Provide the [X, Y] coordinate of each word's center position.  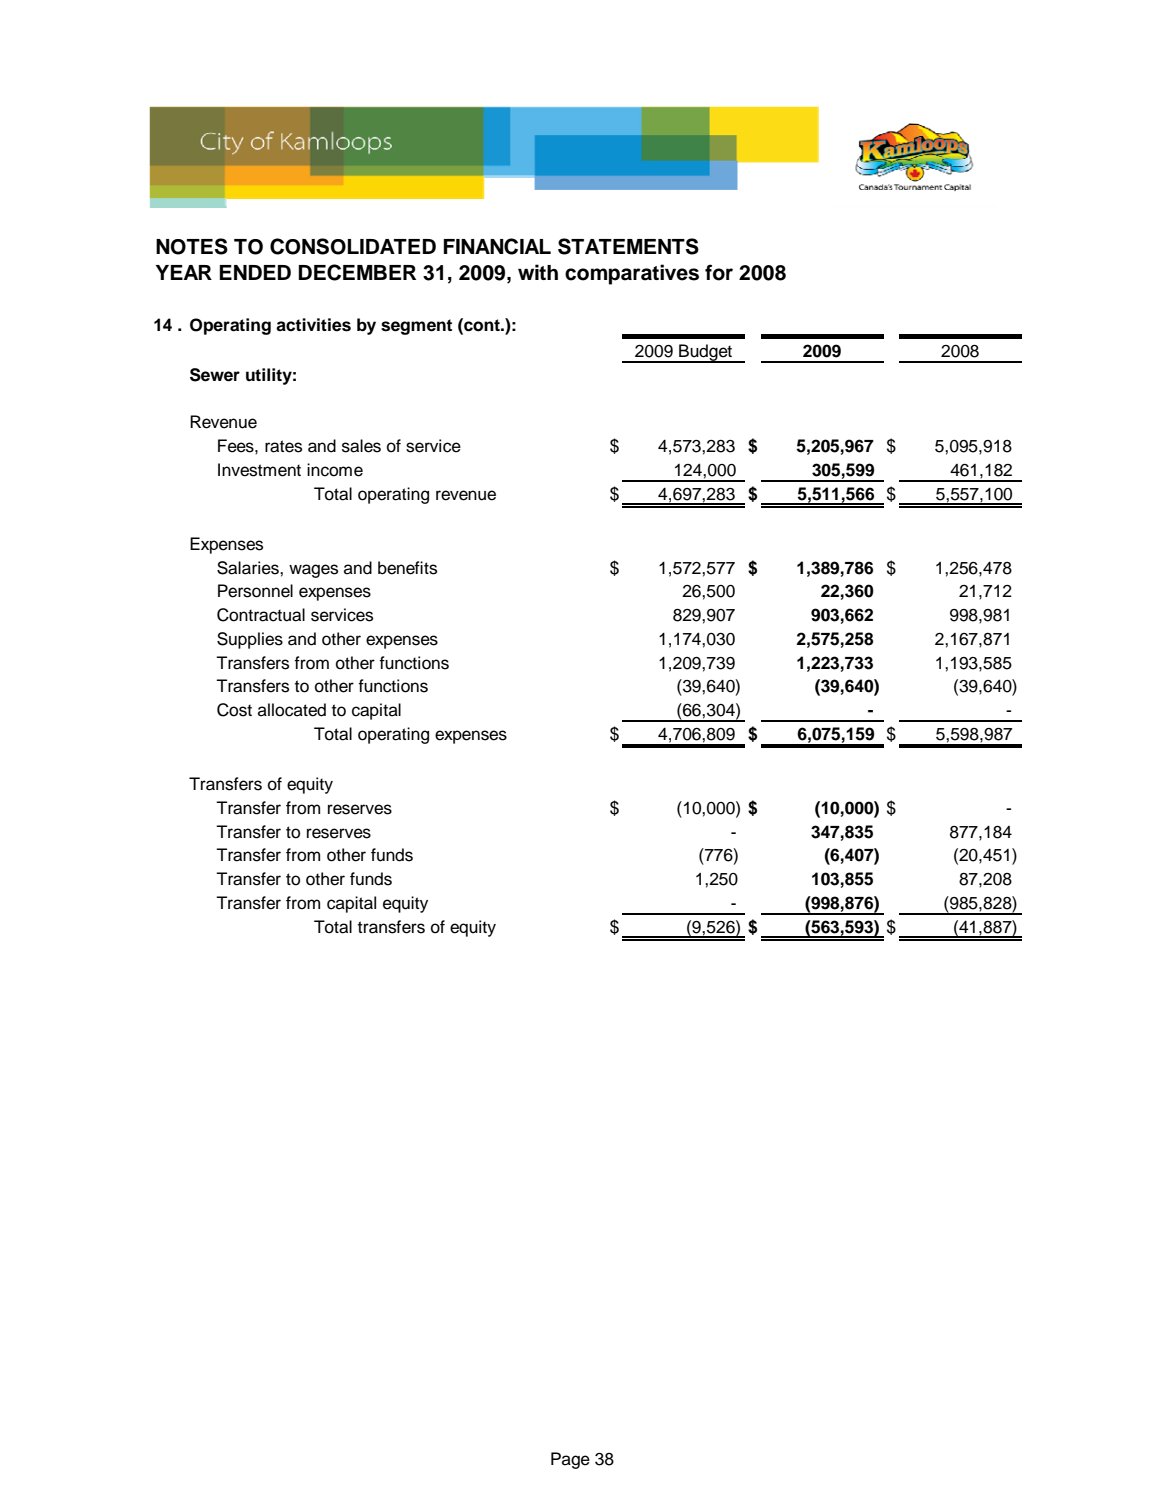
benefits [407, 568]
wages [313, 571]
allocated [292, 710]
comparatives [632, 274]
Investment [259, 470]
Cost [234, 710]
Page [570, 1460]
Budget [706, 353]
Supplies [250, 640]
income [335, 470]
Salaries [249, 568]
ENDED [255, 272]
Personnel [255, 591]
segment [416, 327]
